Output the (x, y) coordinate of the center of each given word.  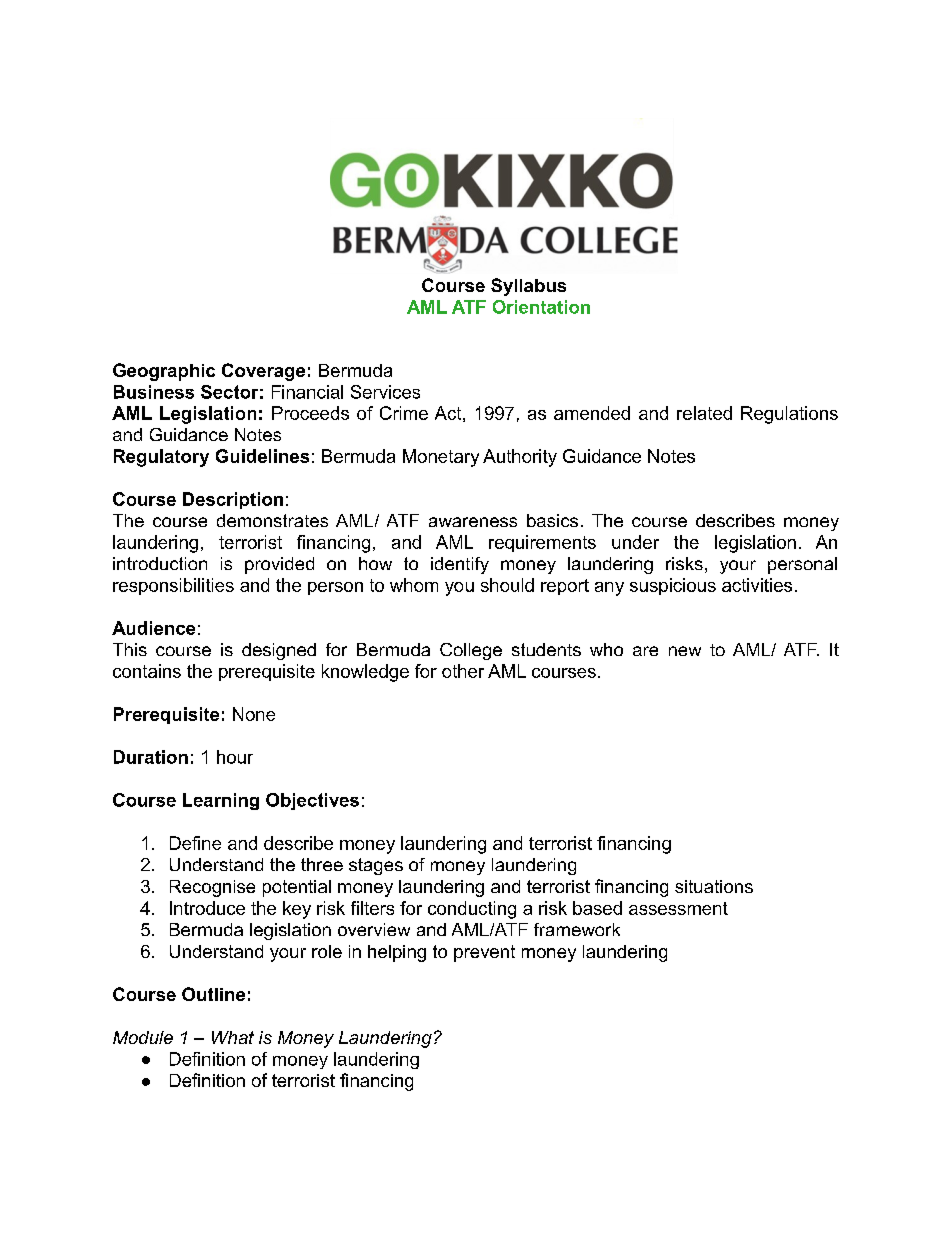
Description (233, 500)
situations (714, 886)
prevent (484, 953)
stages (376, 866)
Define (195, 843)
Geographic (164, 372)
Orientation (541, 307)
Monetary (441, 458)
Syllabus (528, 287)
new (685, 651)
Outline (213, 994)
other (463, 671)
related (704, 413)
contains (147, 671)
